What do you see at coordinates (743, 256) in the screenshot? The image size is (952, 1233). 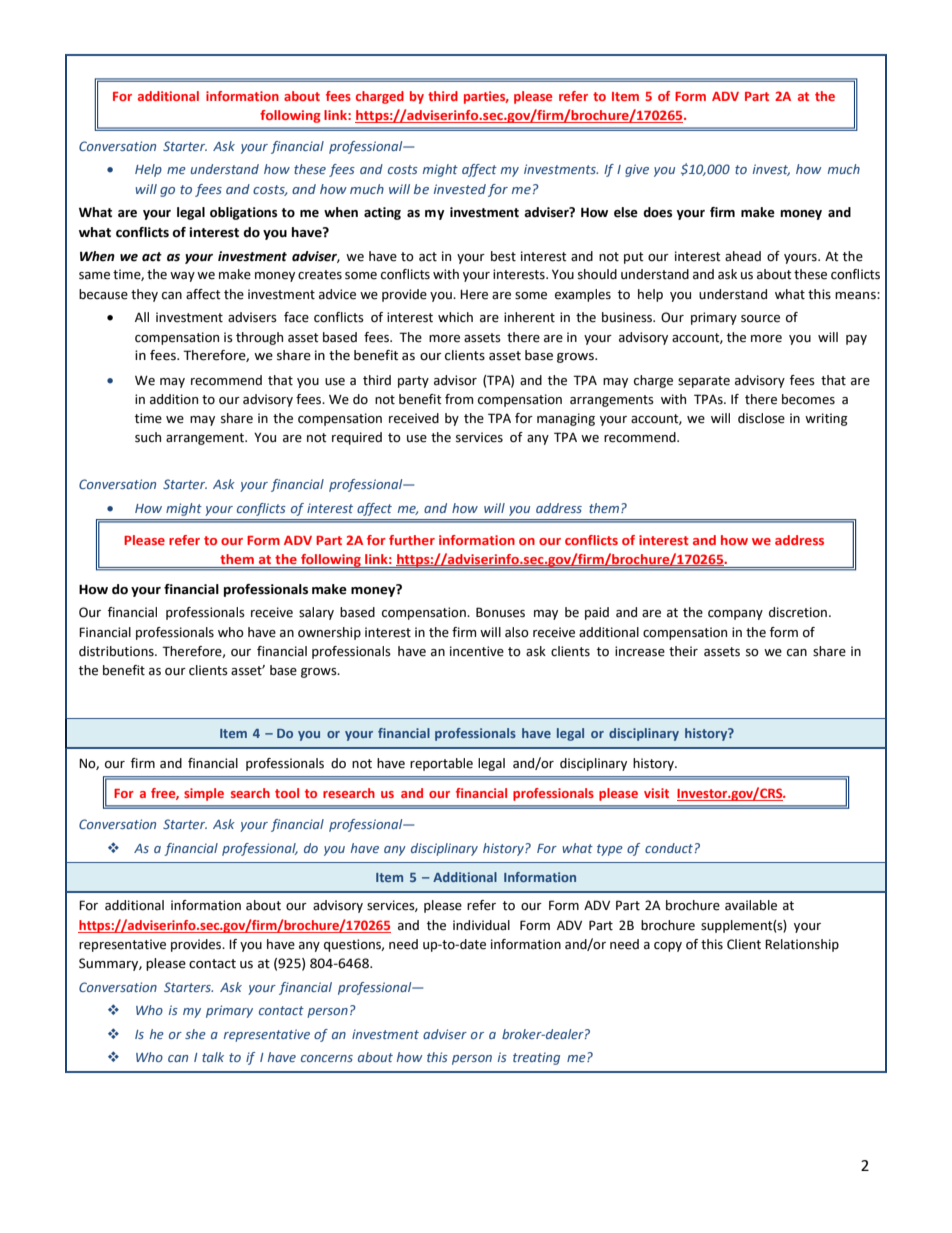 I see `ahead` at bounding box center [743, 256].
